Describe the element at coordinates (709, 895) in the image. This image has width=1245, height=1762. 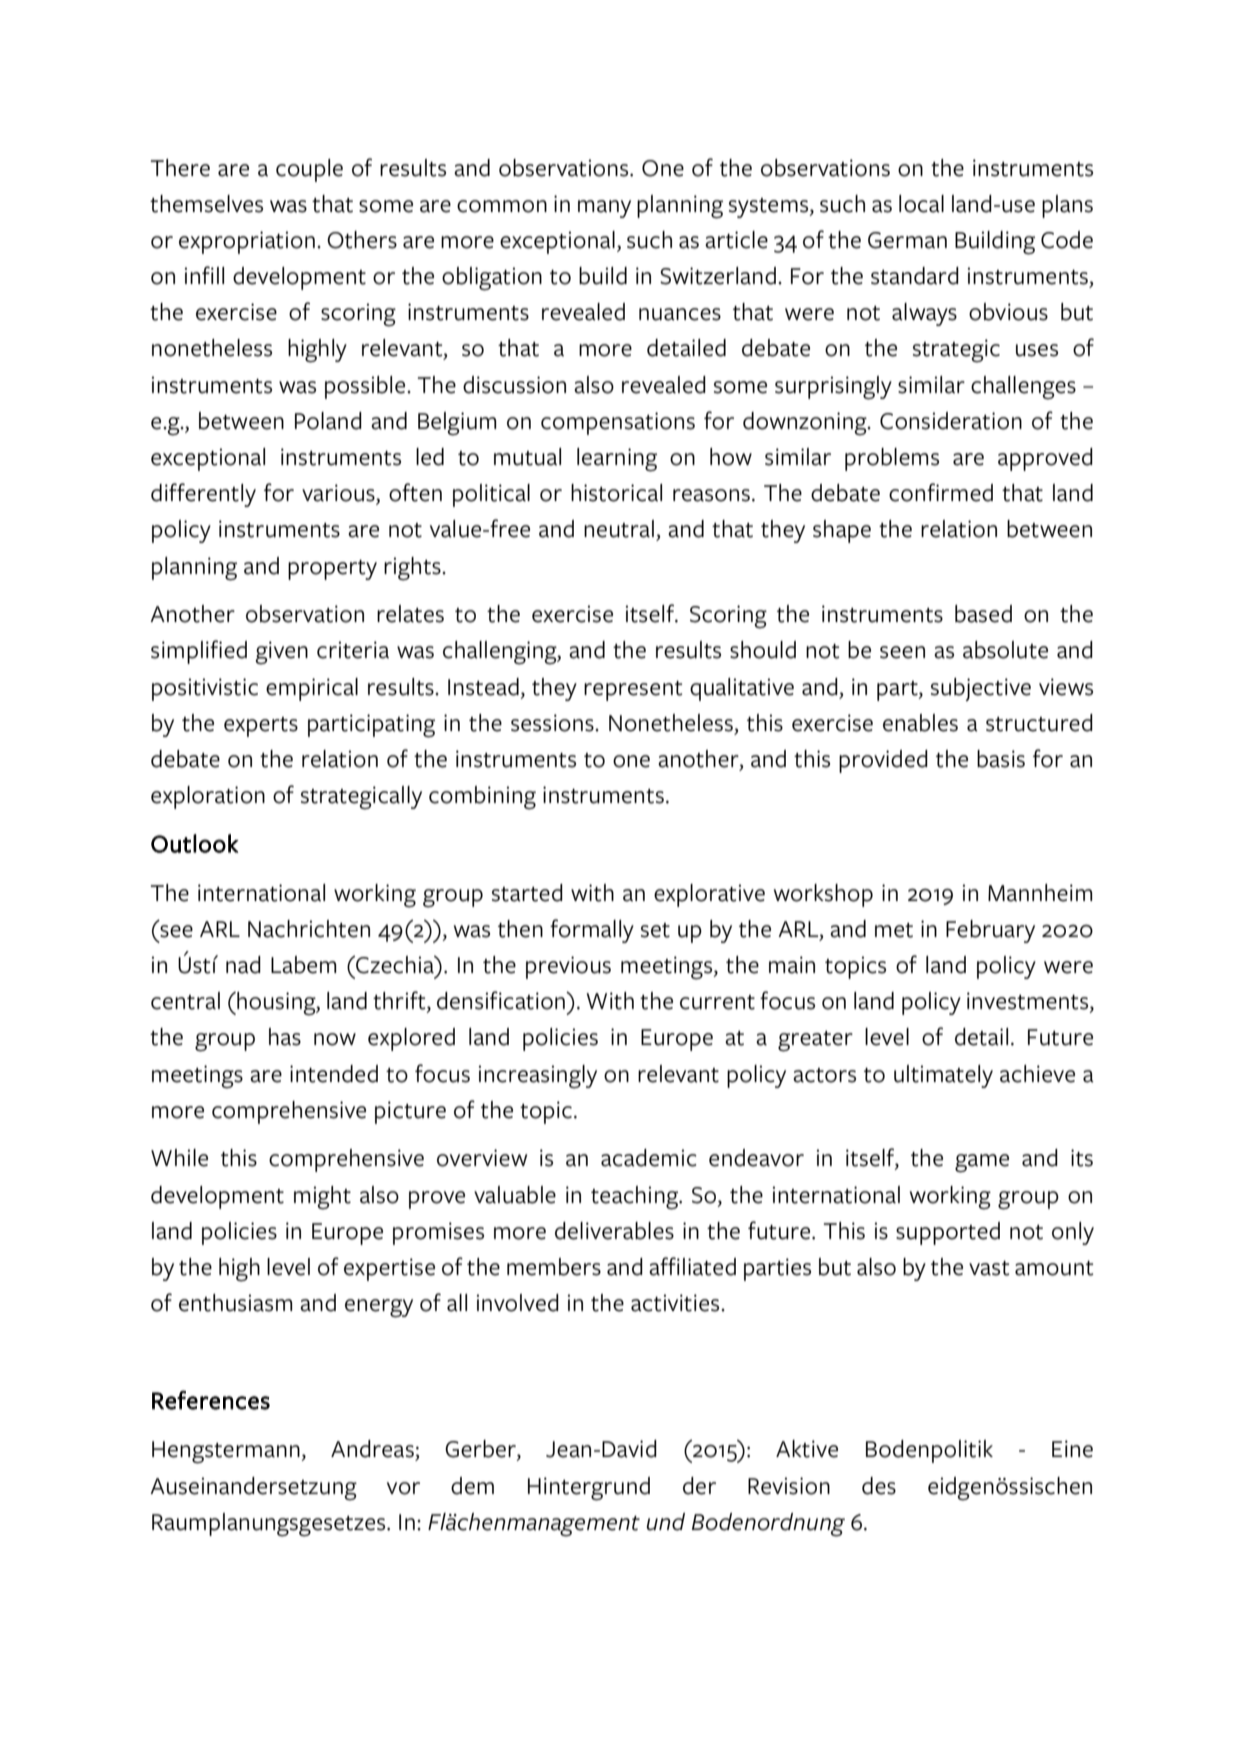
I see `explorative` at that location.
